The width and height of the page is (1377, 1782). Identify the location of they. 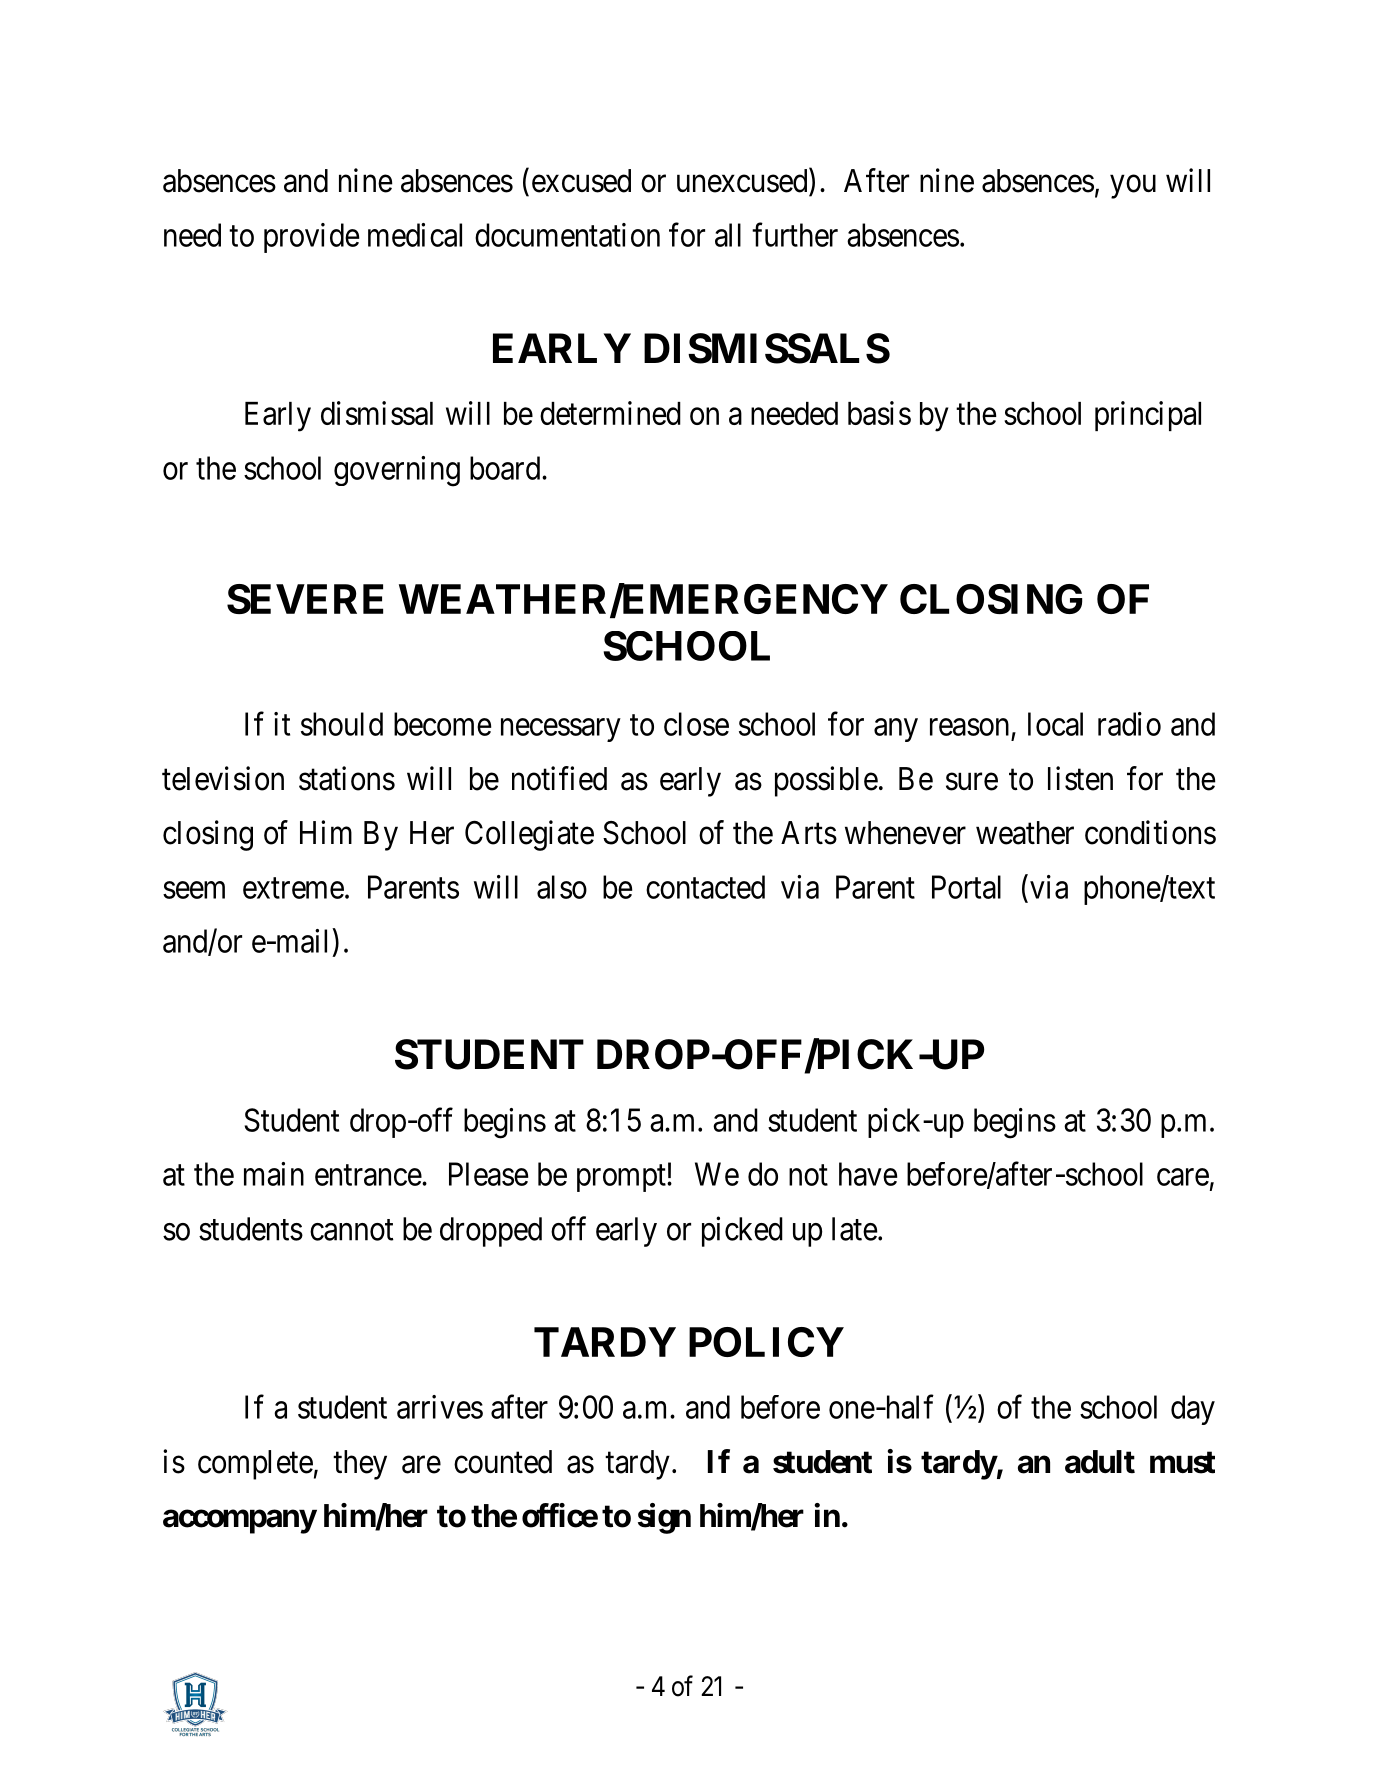
(360, 1465).
